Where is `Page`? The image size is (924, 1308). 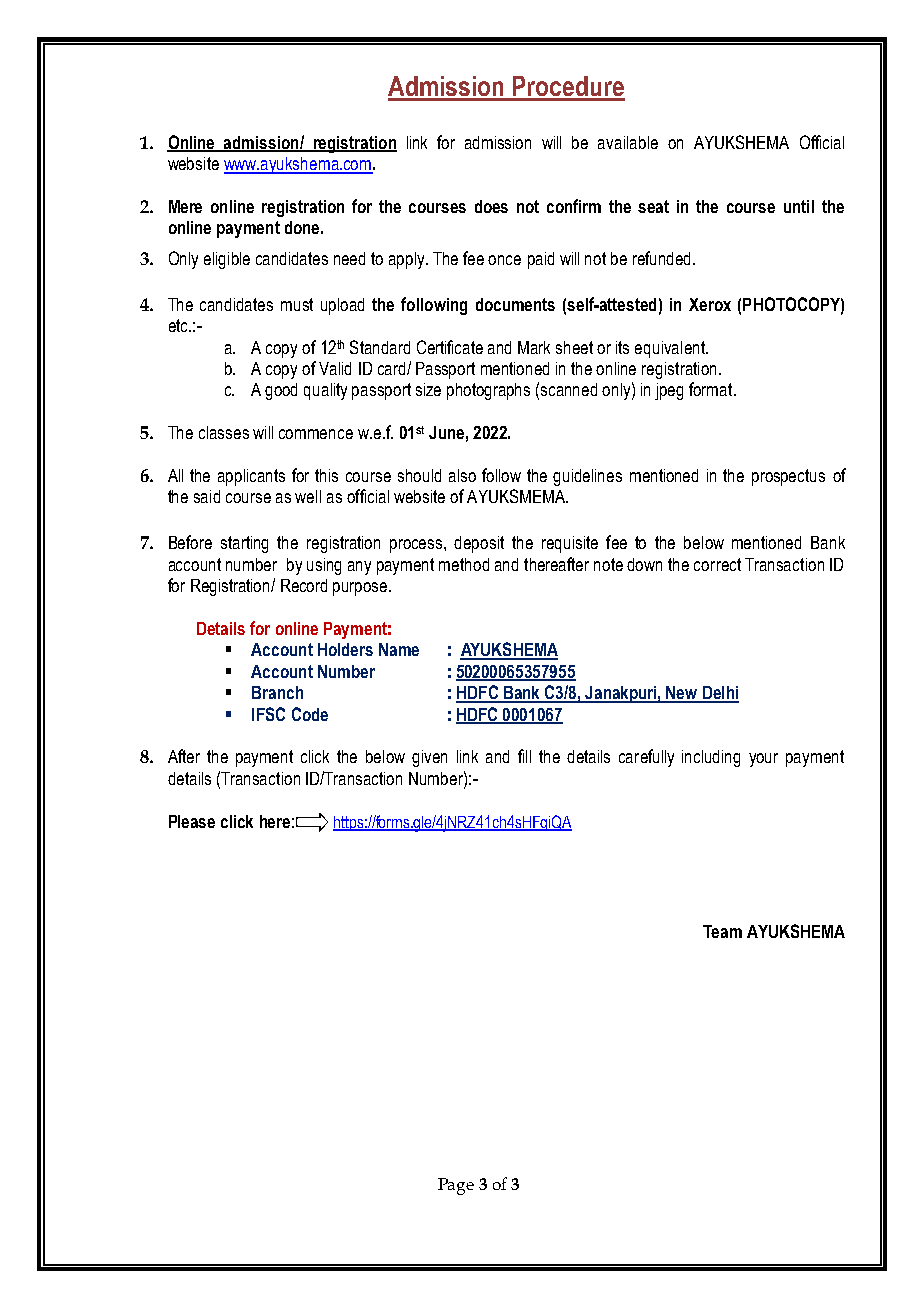 Page is located at coordinates (456, 1186).
